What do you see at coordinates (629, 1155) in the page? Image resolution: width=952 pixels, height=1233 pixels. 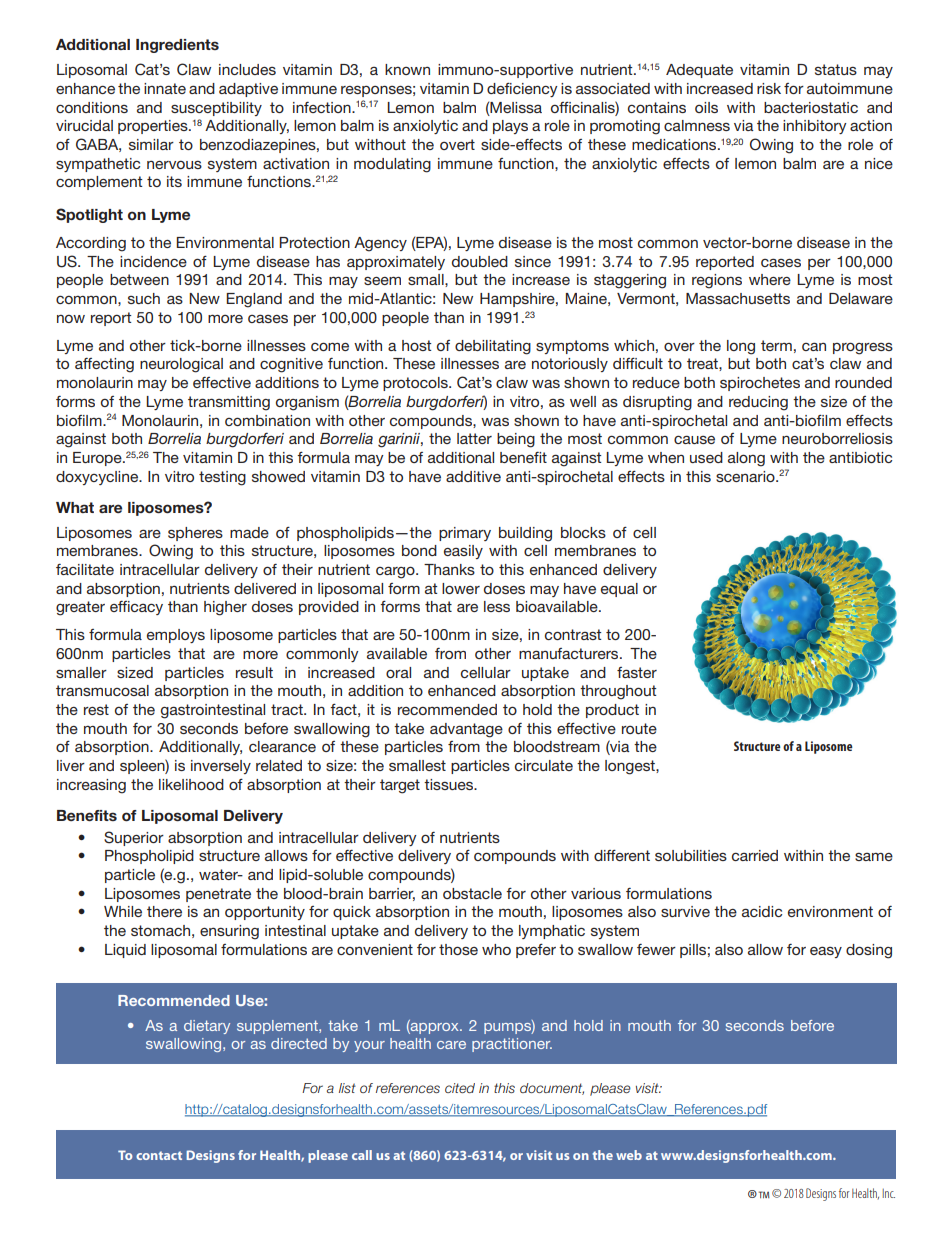 I see `web` at bounding box center [629, 1155].
